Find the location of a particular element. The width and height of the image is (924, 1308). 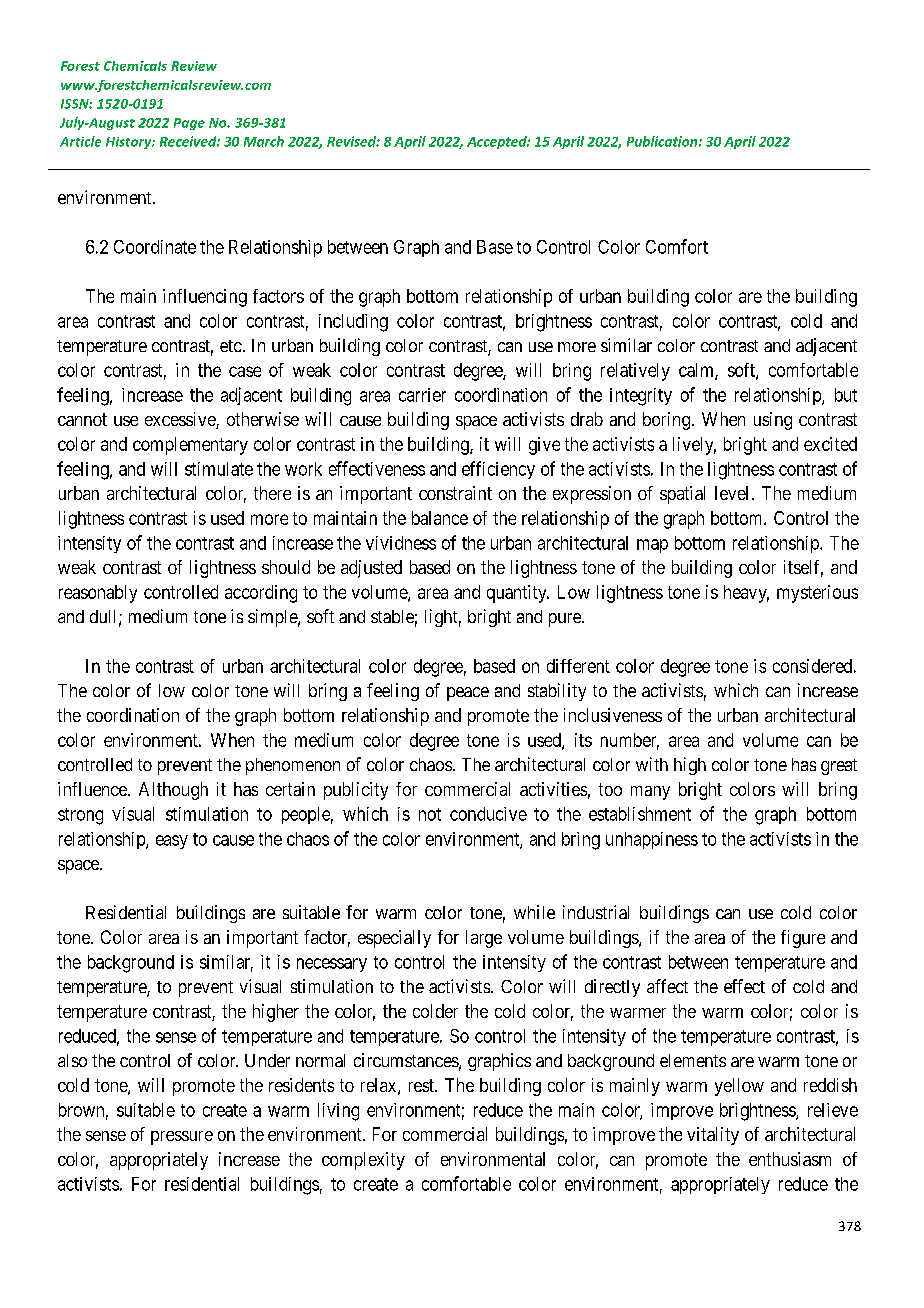

March is located at coordinates (264, 141).
